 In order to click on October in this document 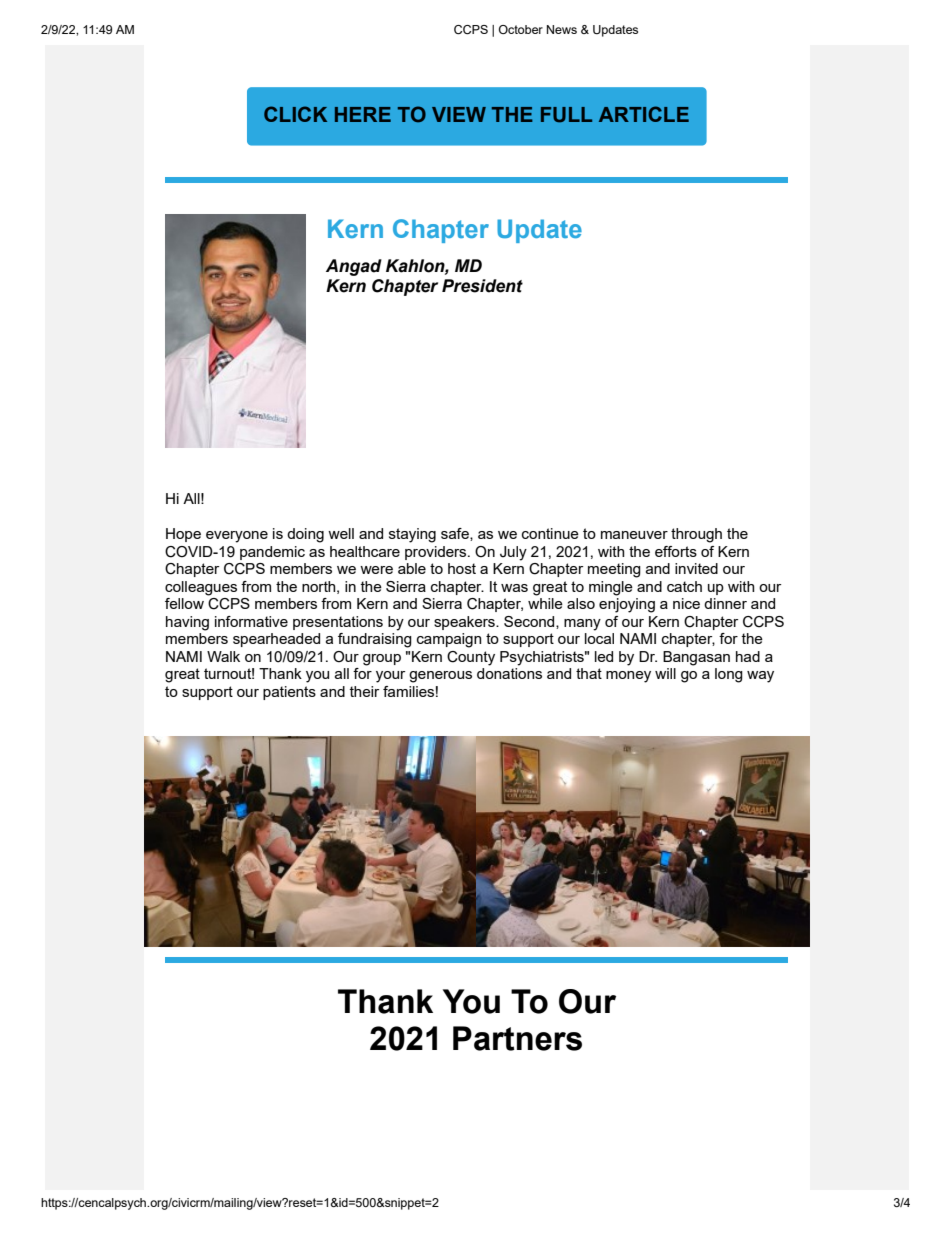, I will do `click(521, 29)`.
